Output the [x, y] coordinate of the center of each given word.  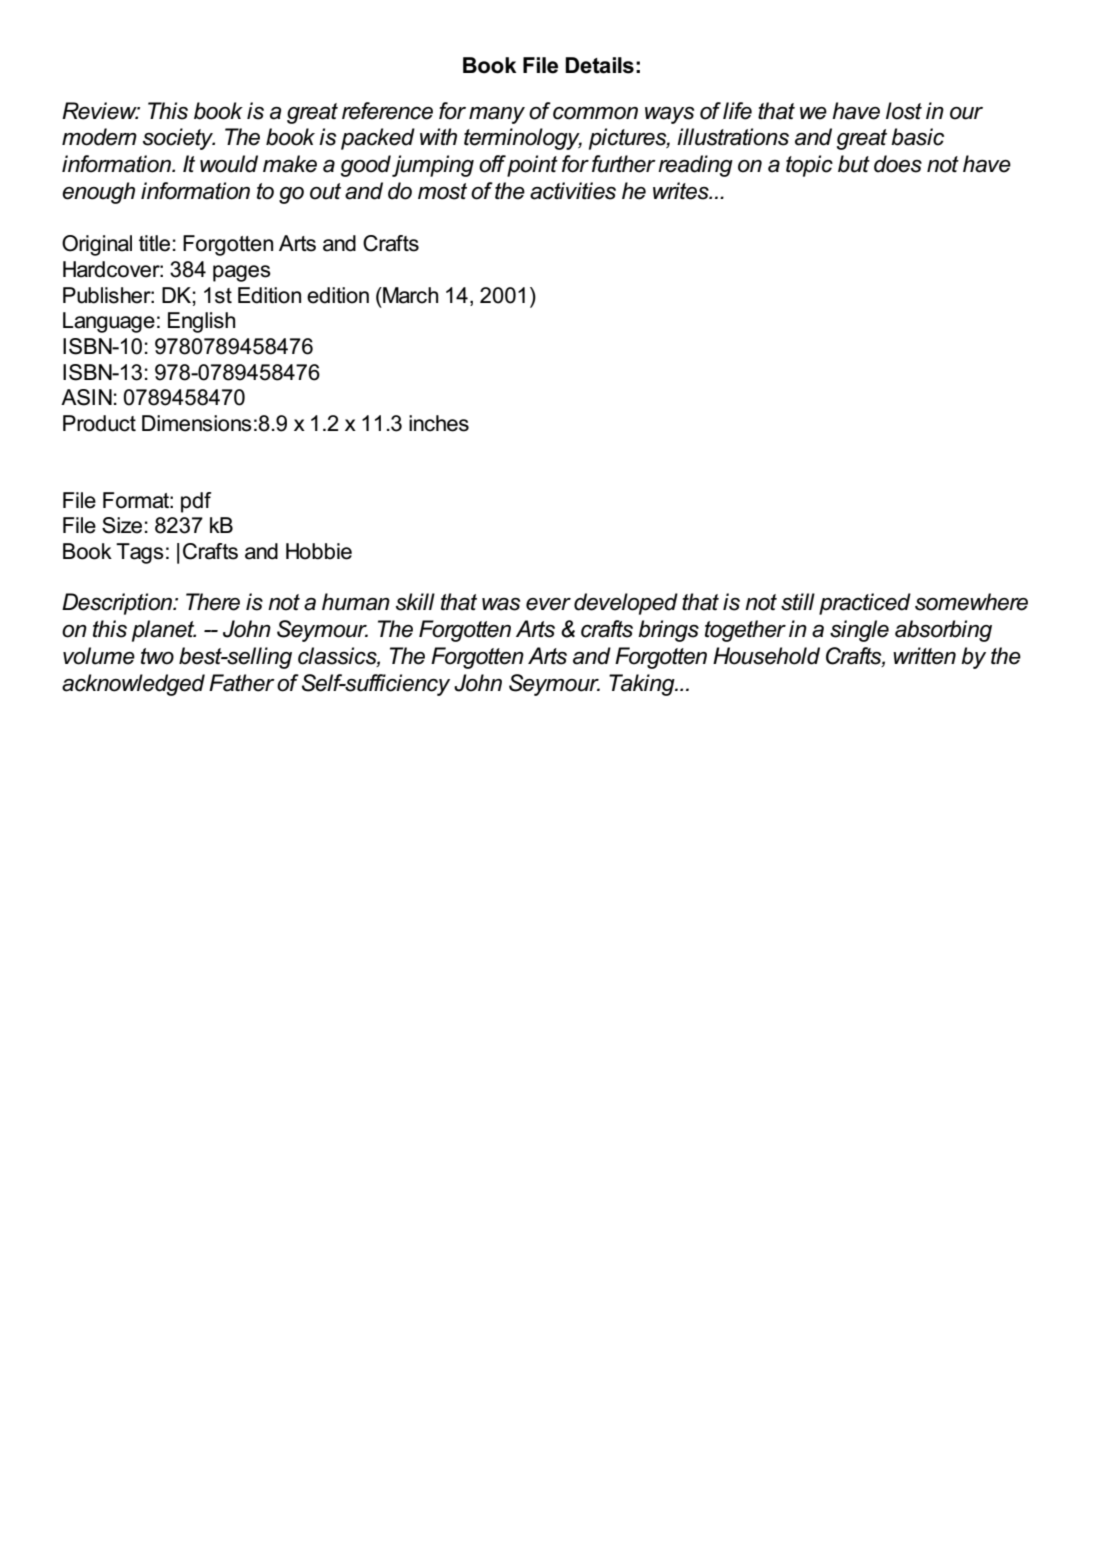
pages [242, 273]
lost [904, 111]
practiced [865, 604]
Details [599, 65]
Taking [643, 685]
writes [682, 191]
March [409, 295]
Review [100, 111]
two [157, 656]
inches [439, 423]
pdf [196, 502]
